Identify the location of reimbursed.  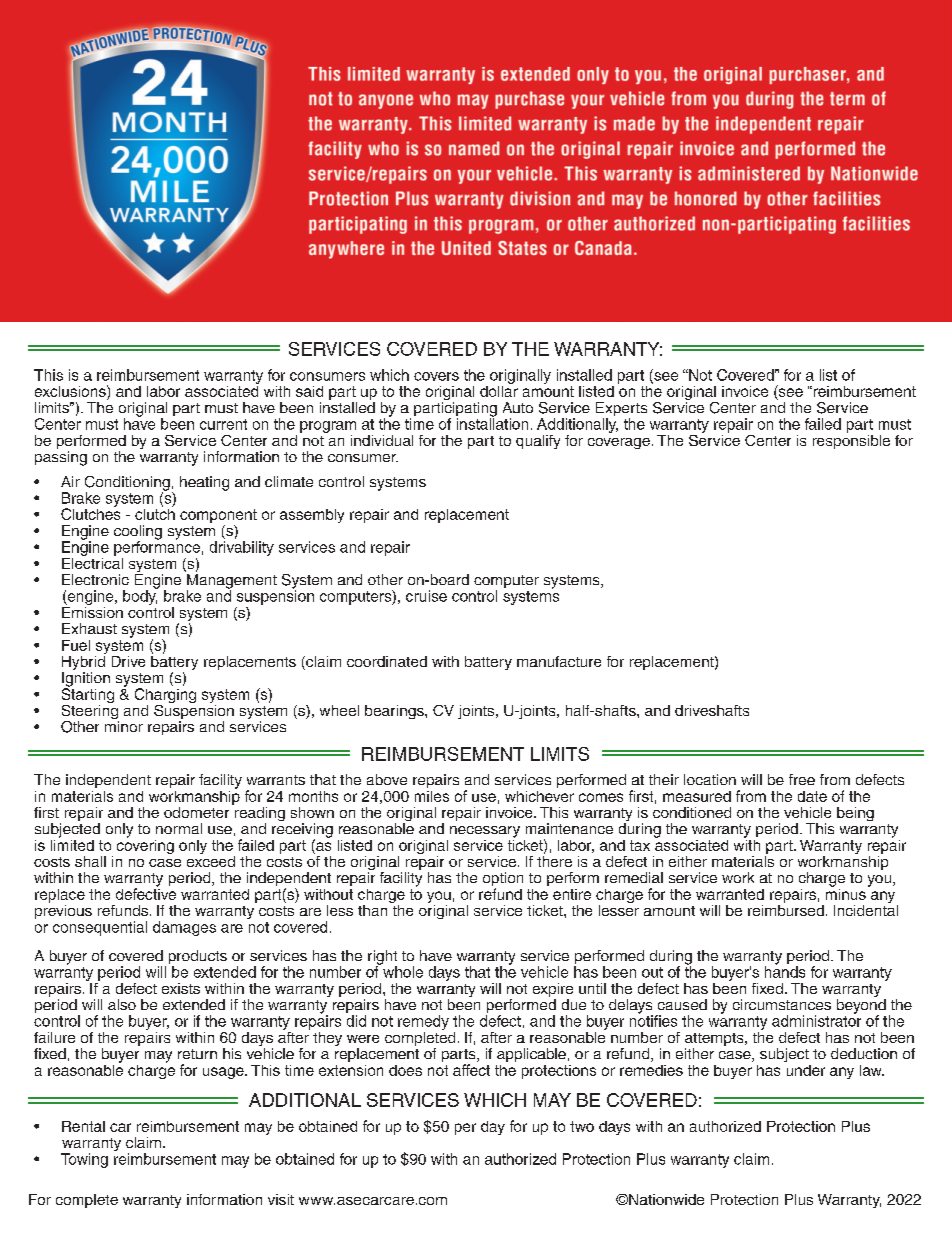
(786, 909).
